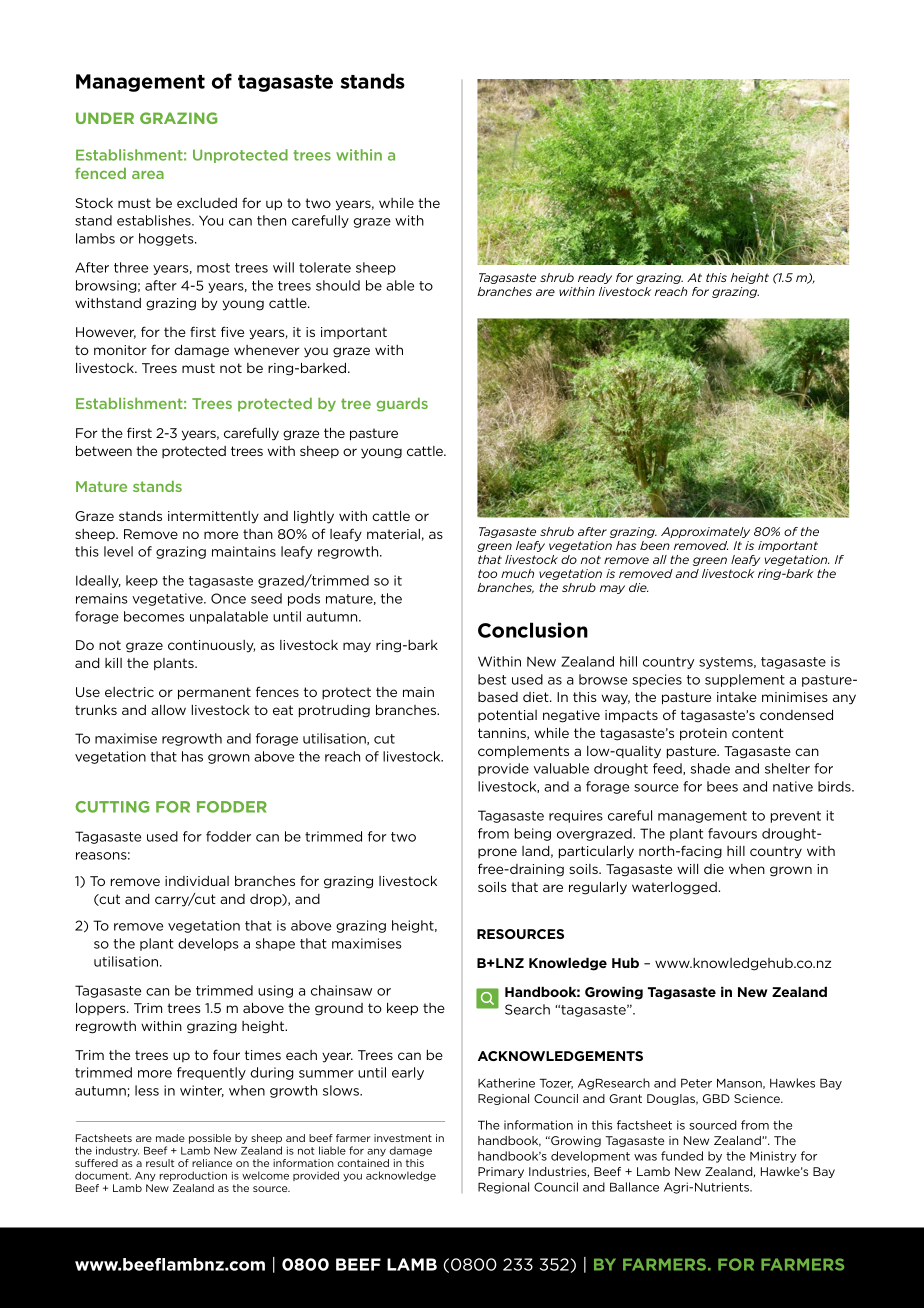 The width and height of the screenshot is (924, 1308). What do you see at coordinates (325, 267) in the screenshot?
I see `tolerate` at bounding box center [325, 267].
